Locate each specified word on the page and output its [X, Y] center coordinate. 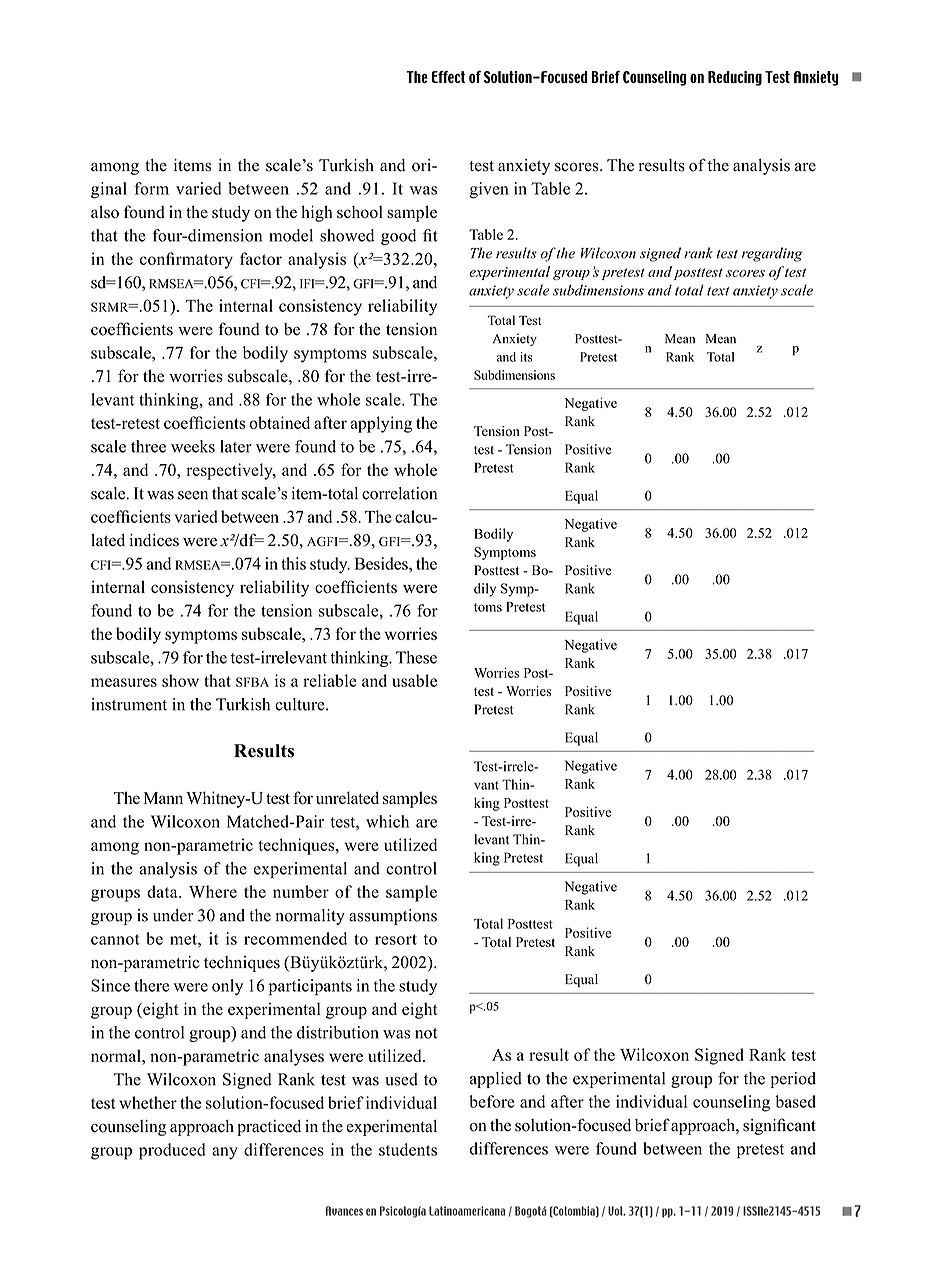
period [793, 1080]
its [526, 357]
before [492, 1101]
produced [172, 1151]
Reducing [735, 78]
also [105, 212]
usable [414, 680]
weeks [193, 446]
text [718, 291]
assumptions [393, 917]
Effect [449, 77]
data [163, 891]
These [416, 657]
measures [124, 682]
